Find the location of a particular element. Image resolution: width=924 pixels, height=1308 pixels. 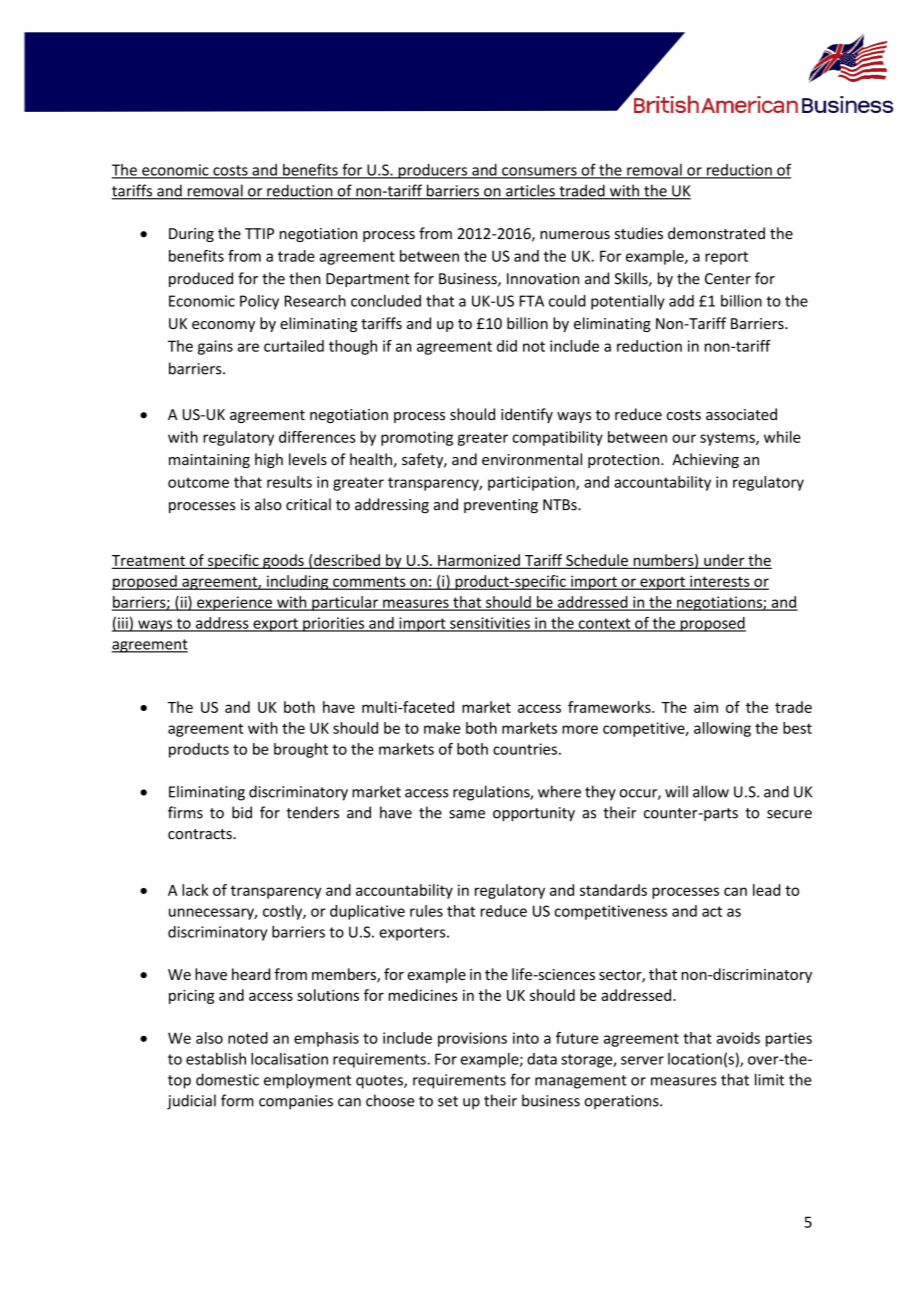

demonstrated is located at coordinates (716, 233).
